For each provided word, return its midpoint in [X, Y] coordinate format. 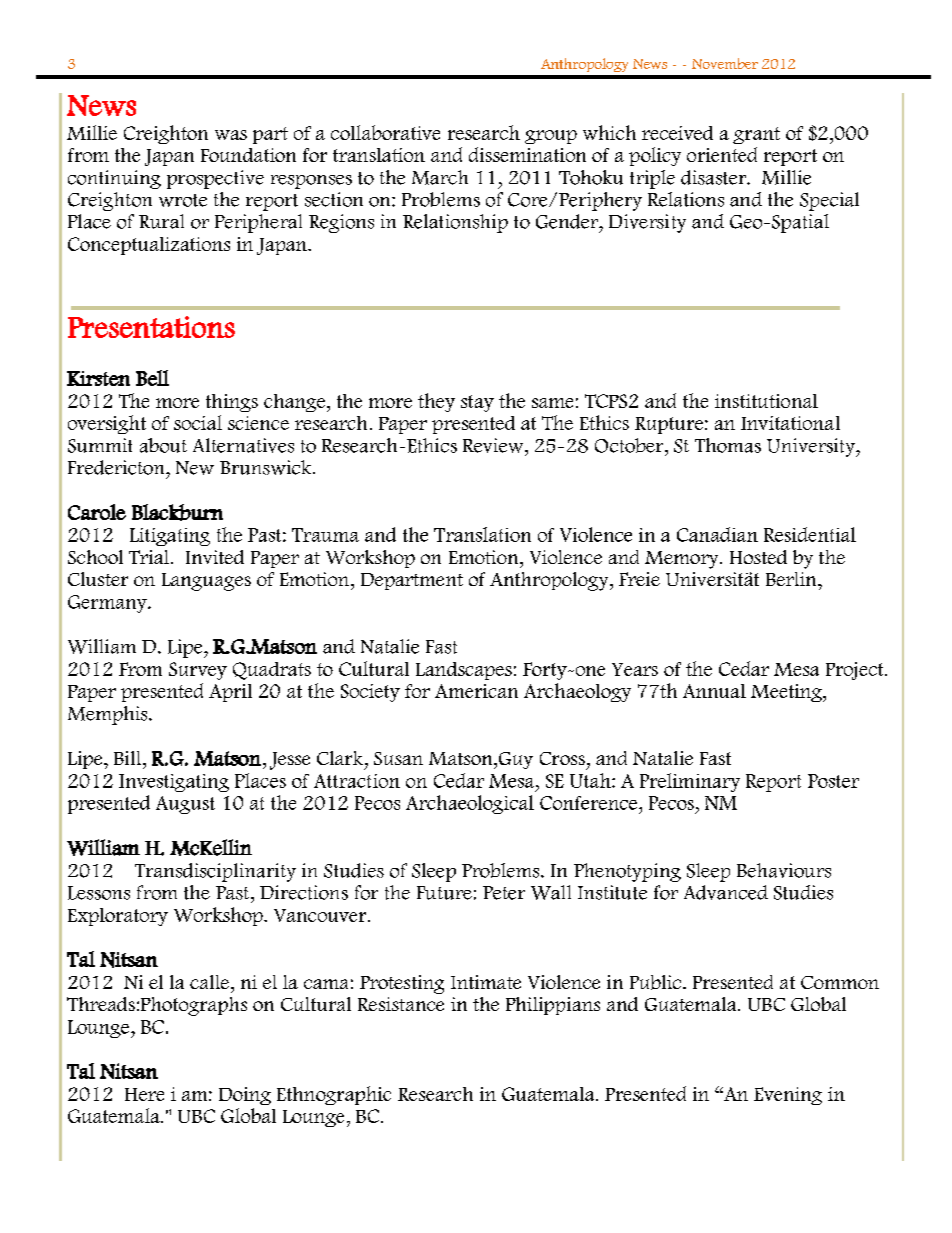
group [551, 137]
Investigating [174, 783]
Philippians [553, 1006]
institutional [766, 401]
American [476, 691]
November [725, 63]
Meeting [787, 693]
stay [477, 403]
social [198, 422]
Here [144, 1094]
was [231, 135]
